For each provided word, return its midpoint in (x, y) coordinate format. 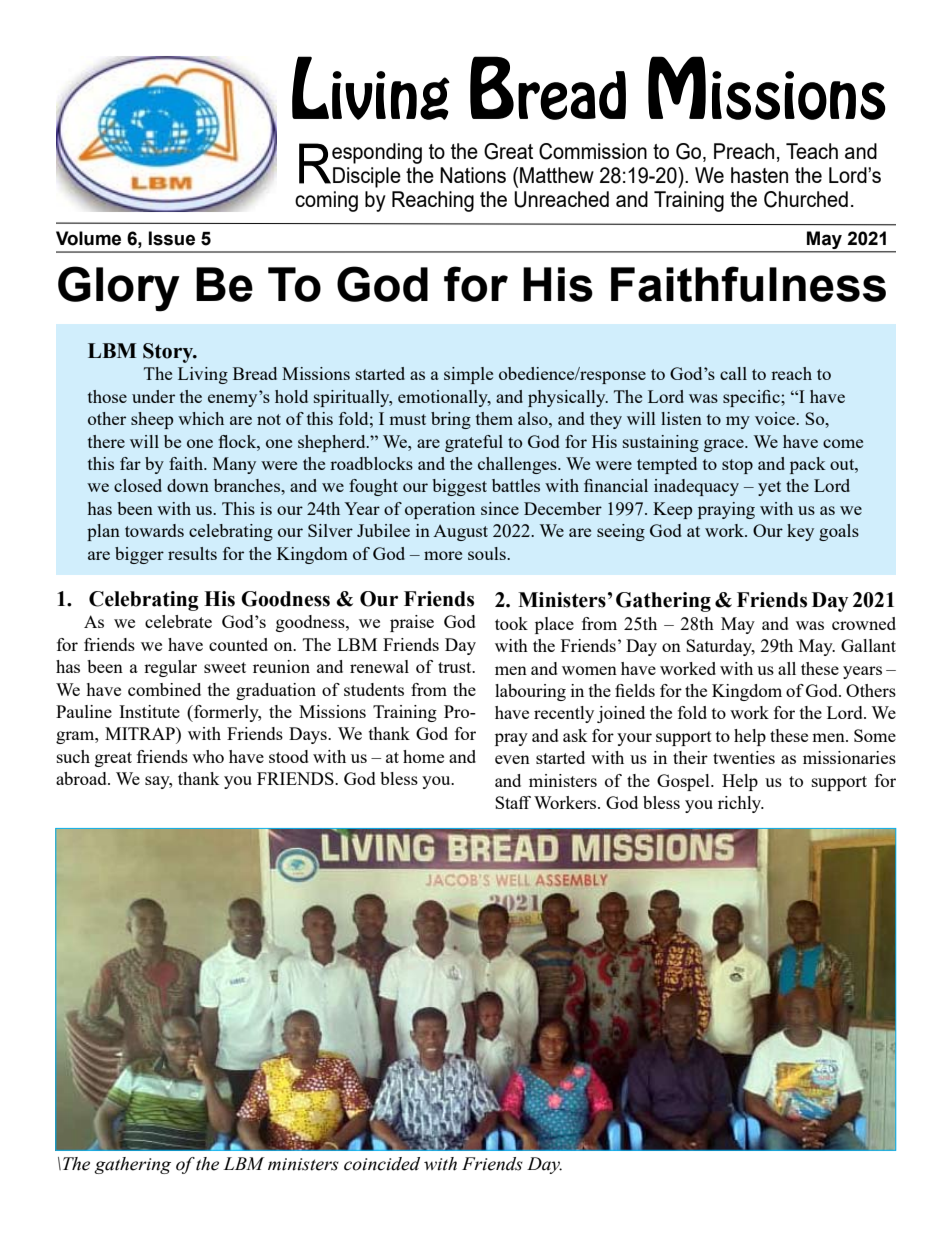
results (192, 553)
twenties (744, 757)
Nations (473, 175)
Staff (513, 802)
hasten (759, 175)
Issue (172, 238)
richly (741, 804)
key (800, 532)
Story (169, 353)
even (512, 759)
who (208, 756)
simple (468, 375)
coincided (382, 1164)
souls (488, 553)
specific (752, 398)
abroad (82, 778)
